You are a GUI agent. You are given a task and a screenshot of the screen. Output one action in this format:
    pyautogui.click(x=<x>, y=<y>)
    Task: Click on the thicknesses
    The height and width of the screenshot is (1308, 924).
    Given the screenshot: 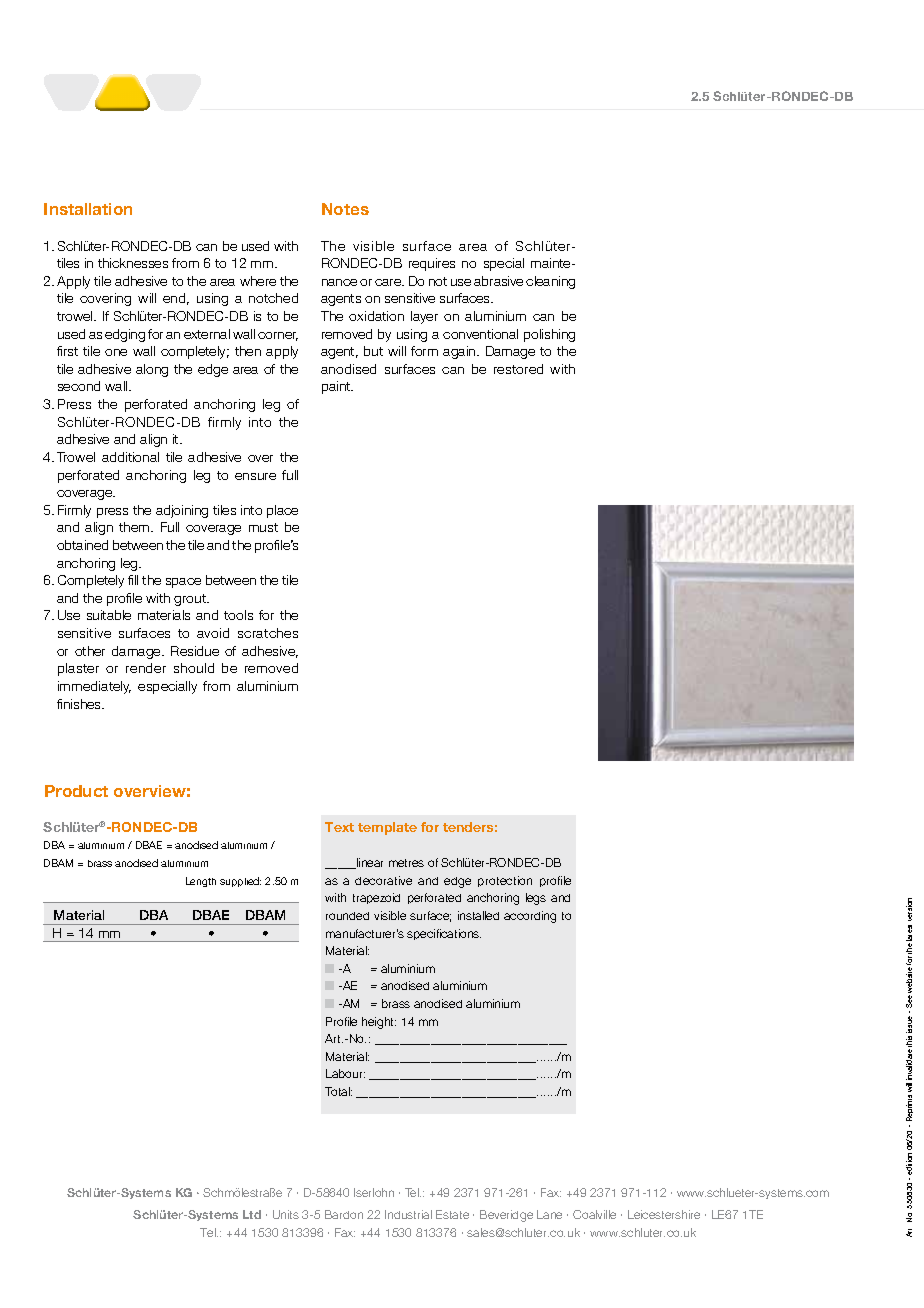 What is the action you would take?
    pyautogui.click(x=133, y=263)
